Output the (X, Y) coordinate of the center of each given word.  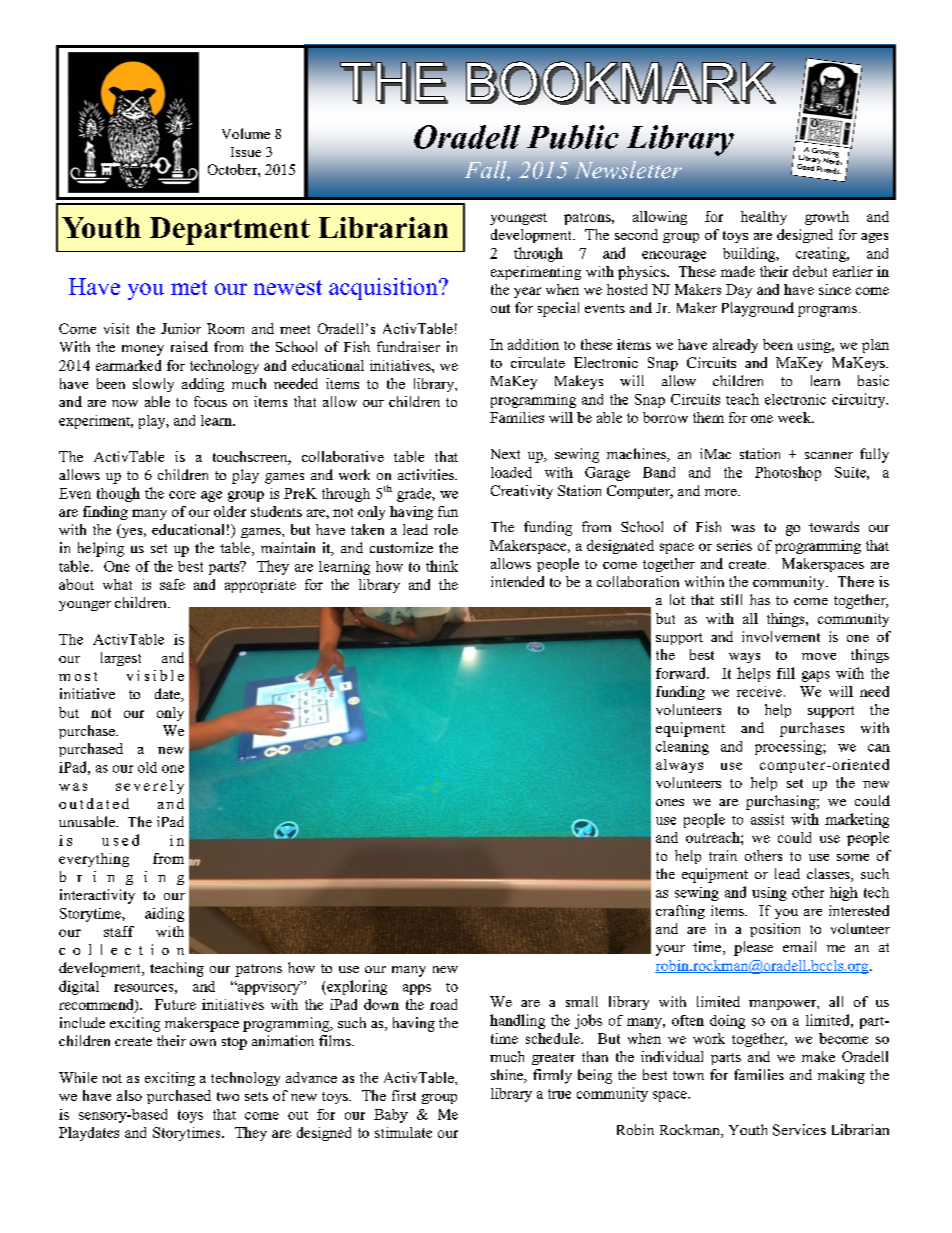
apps (417, 989)
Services (799, 1130)
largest (121, 659)
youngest (518, 219)
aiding (164, 914)
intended (517, 581)
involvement (781, 636)
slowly (153, 385)
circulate (538, 362)
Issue (246, 152)
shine (508, 1076)
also (129, 1095)
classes (829, 875)
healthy (764, 218)
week (795, 417)
